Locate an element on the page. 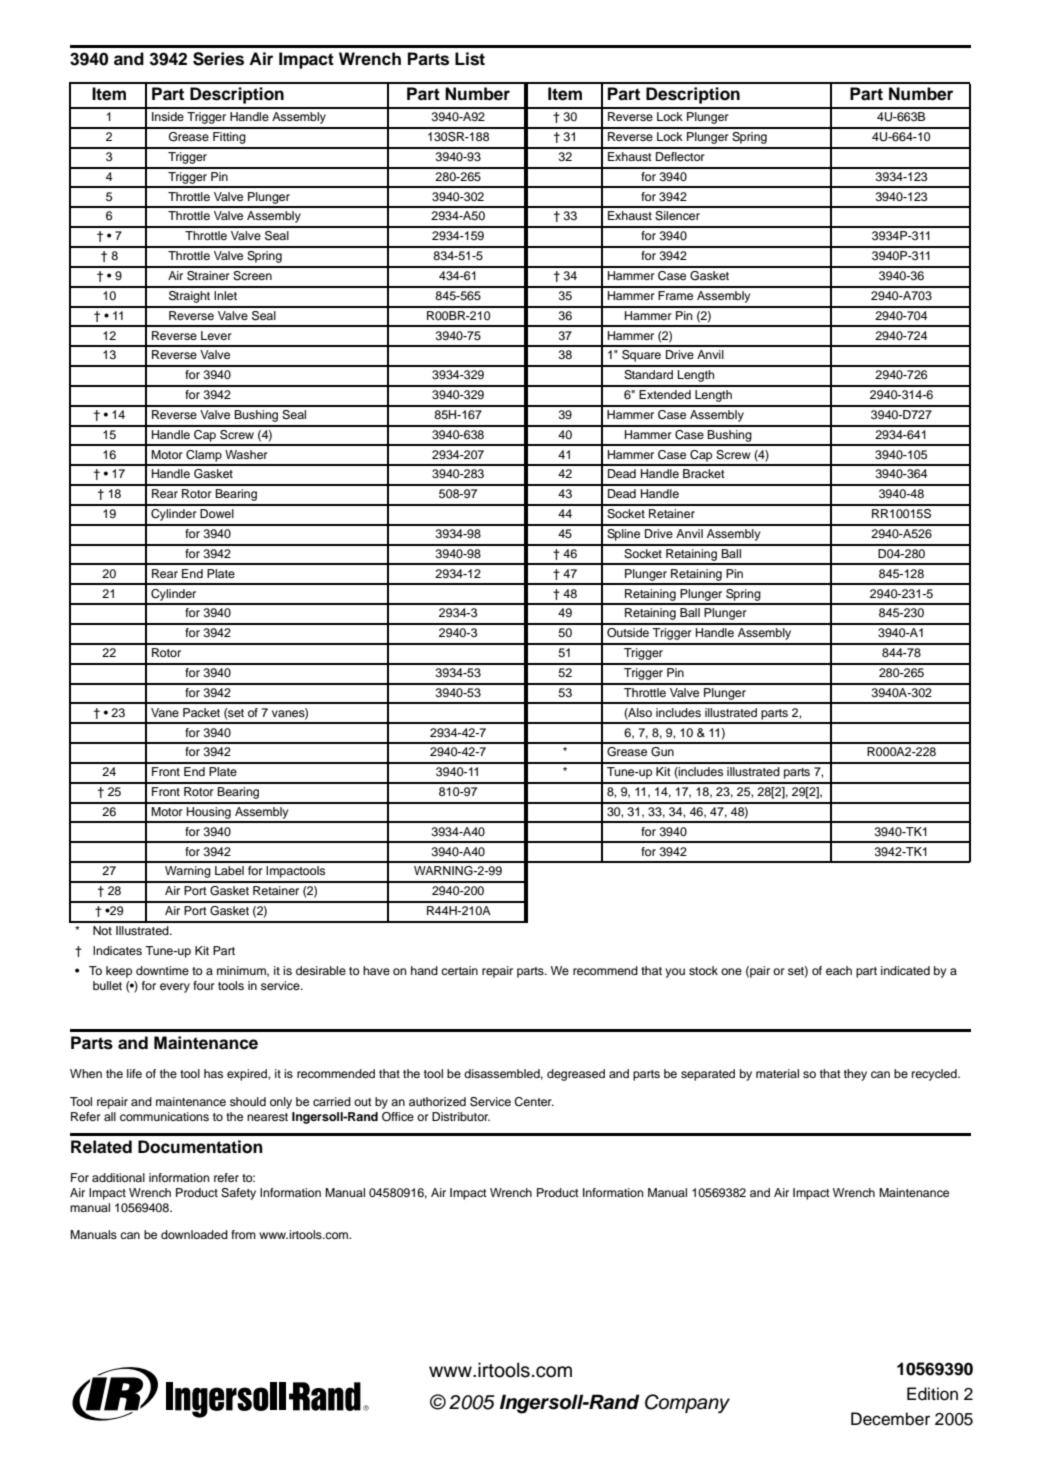 This page has height=1476, width=1042. downloaded is located at coordinates (194, 1234).
